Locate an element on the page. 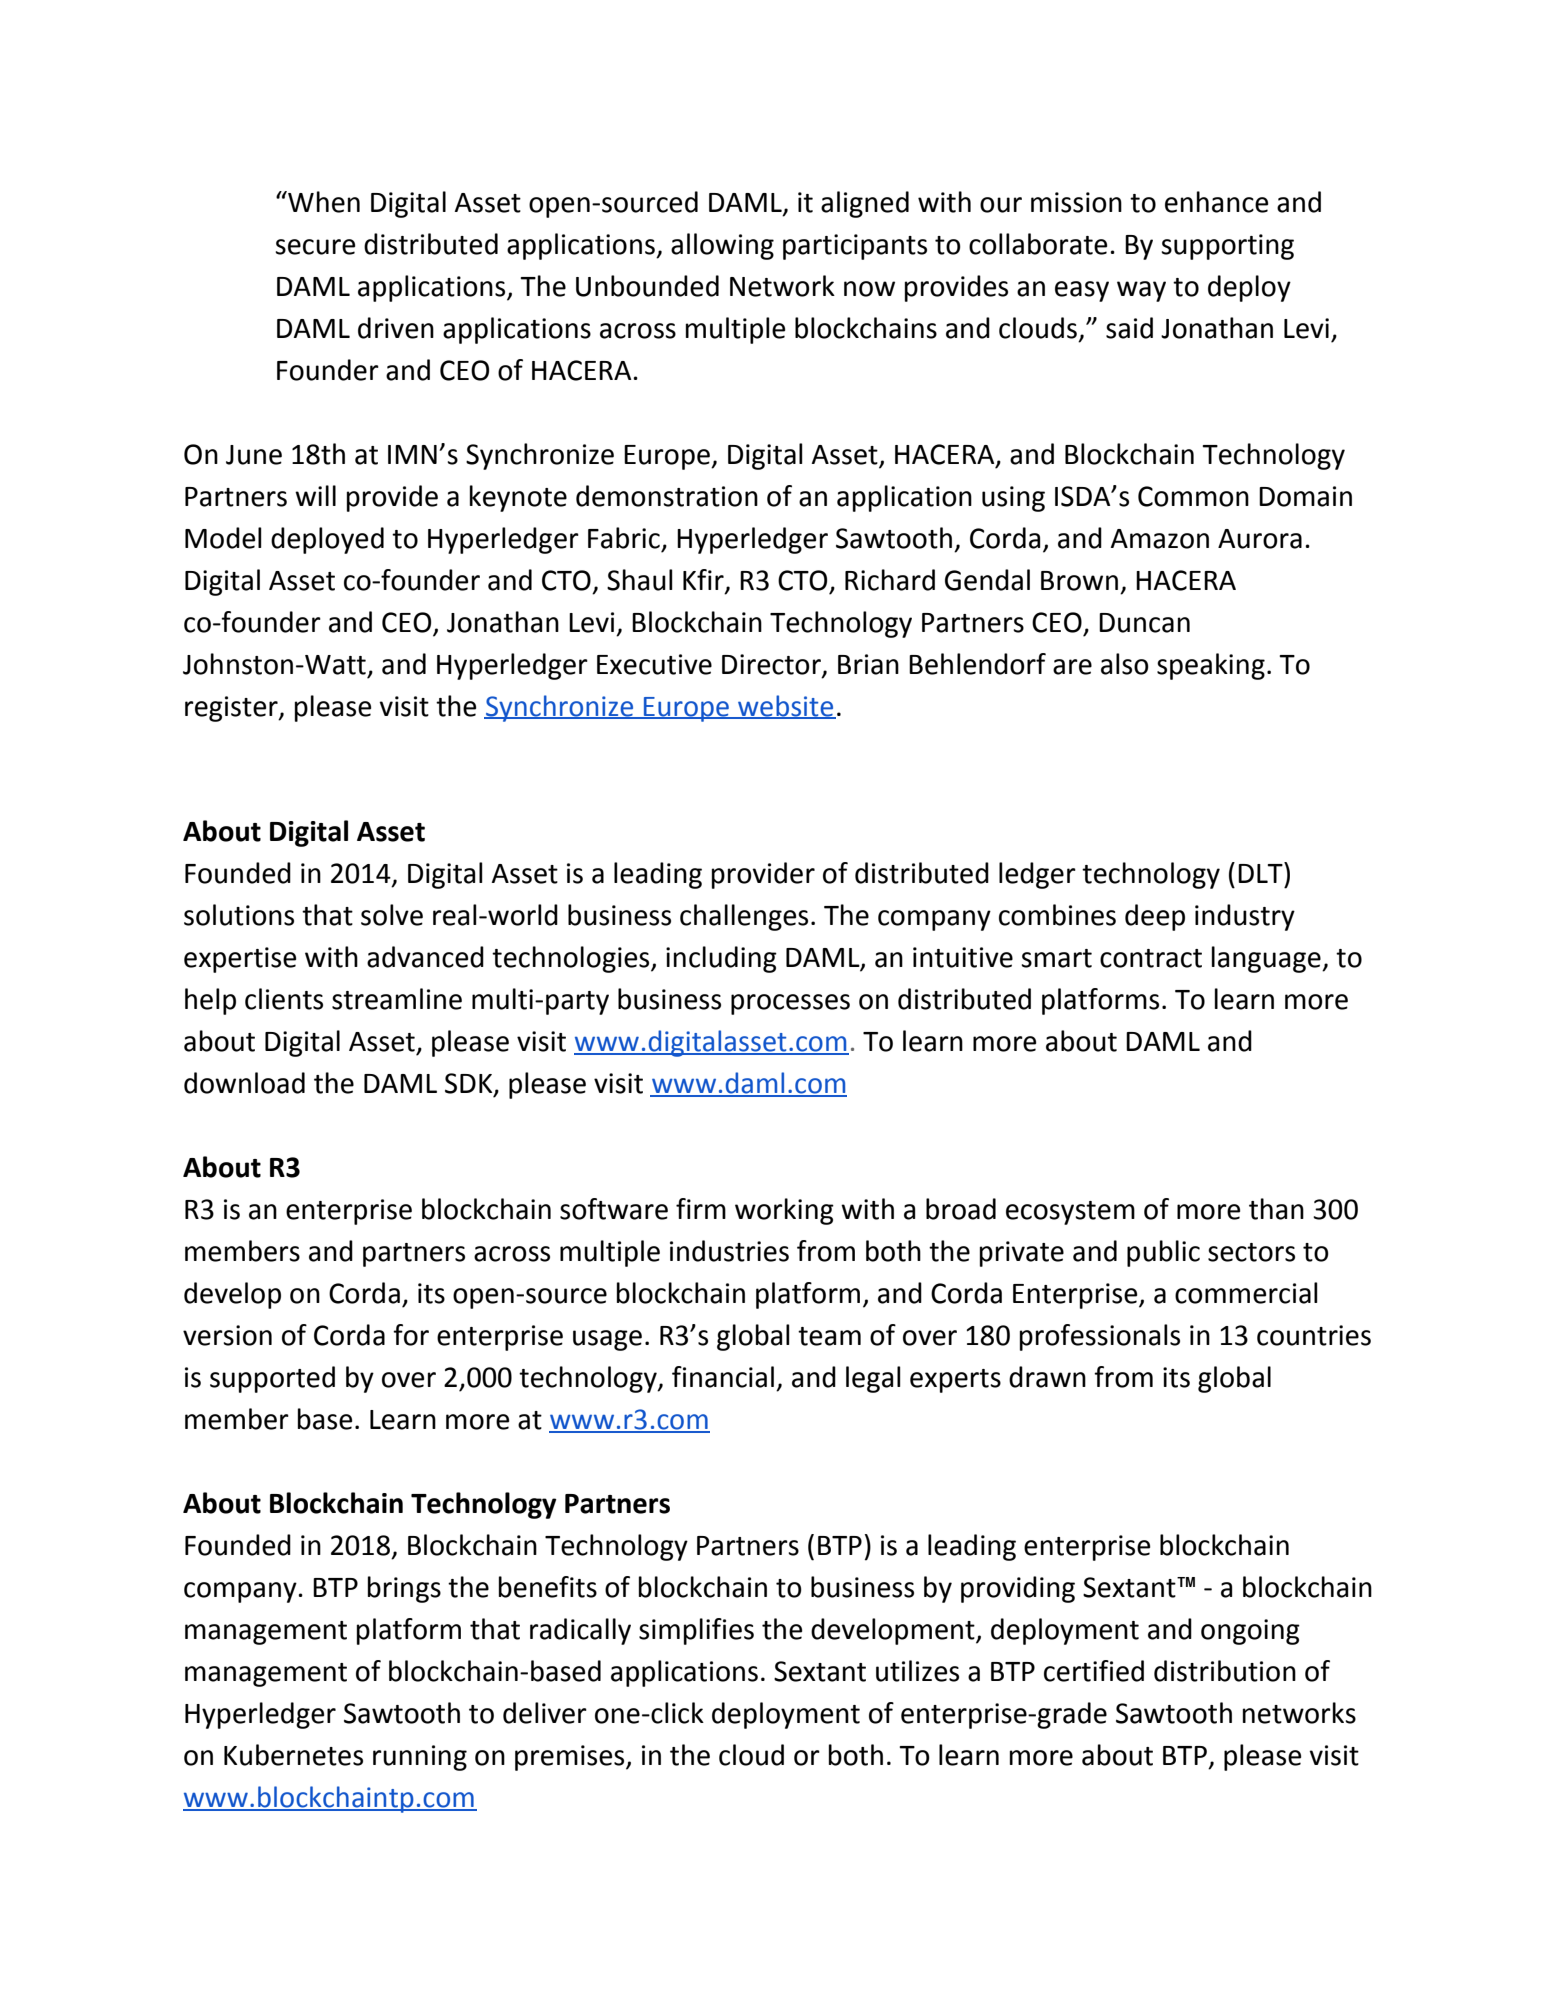 The height and width of the image is (2015, 1557). secure is located at coordinates (315, 247).
